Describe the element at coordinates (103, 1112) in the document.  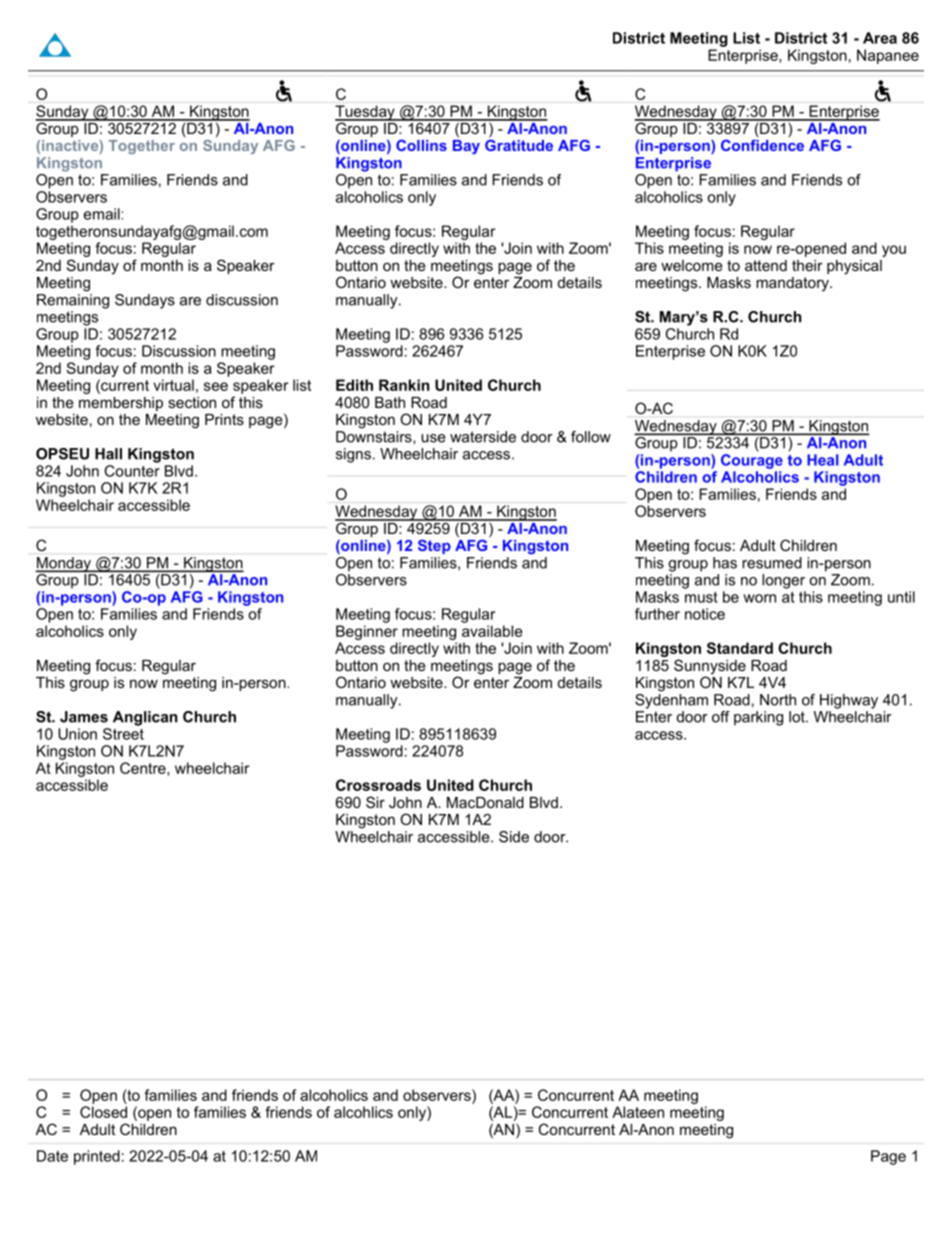
I see `Closed` at that location.
